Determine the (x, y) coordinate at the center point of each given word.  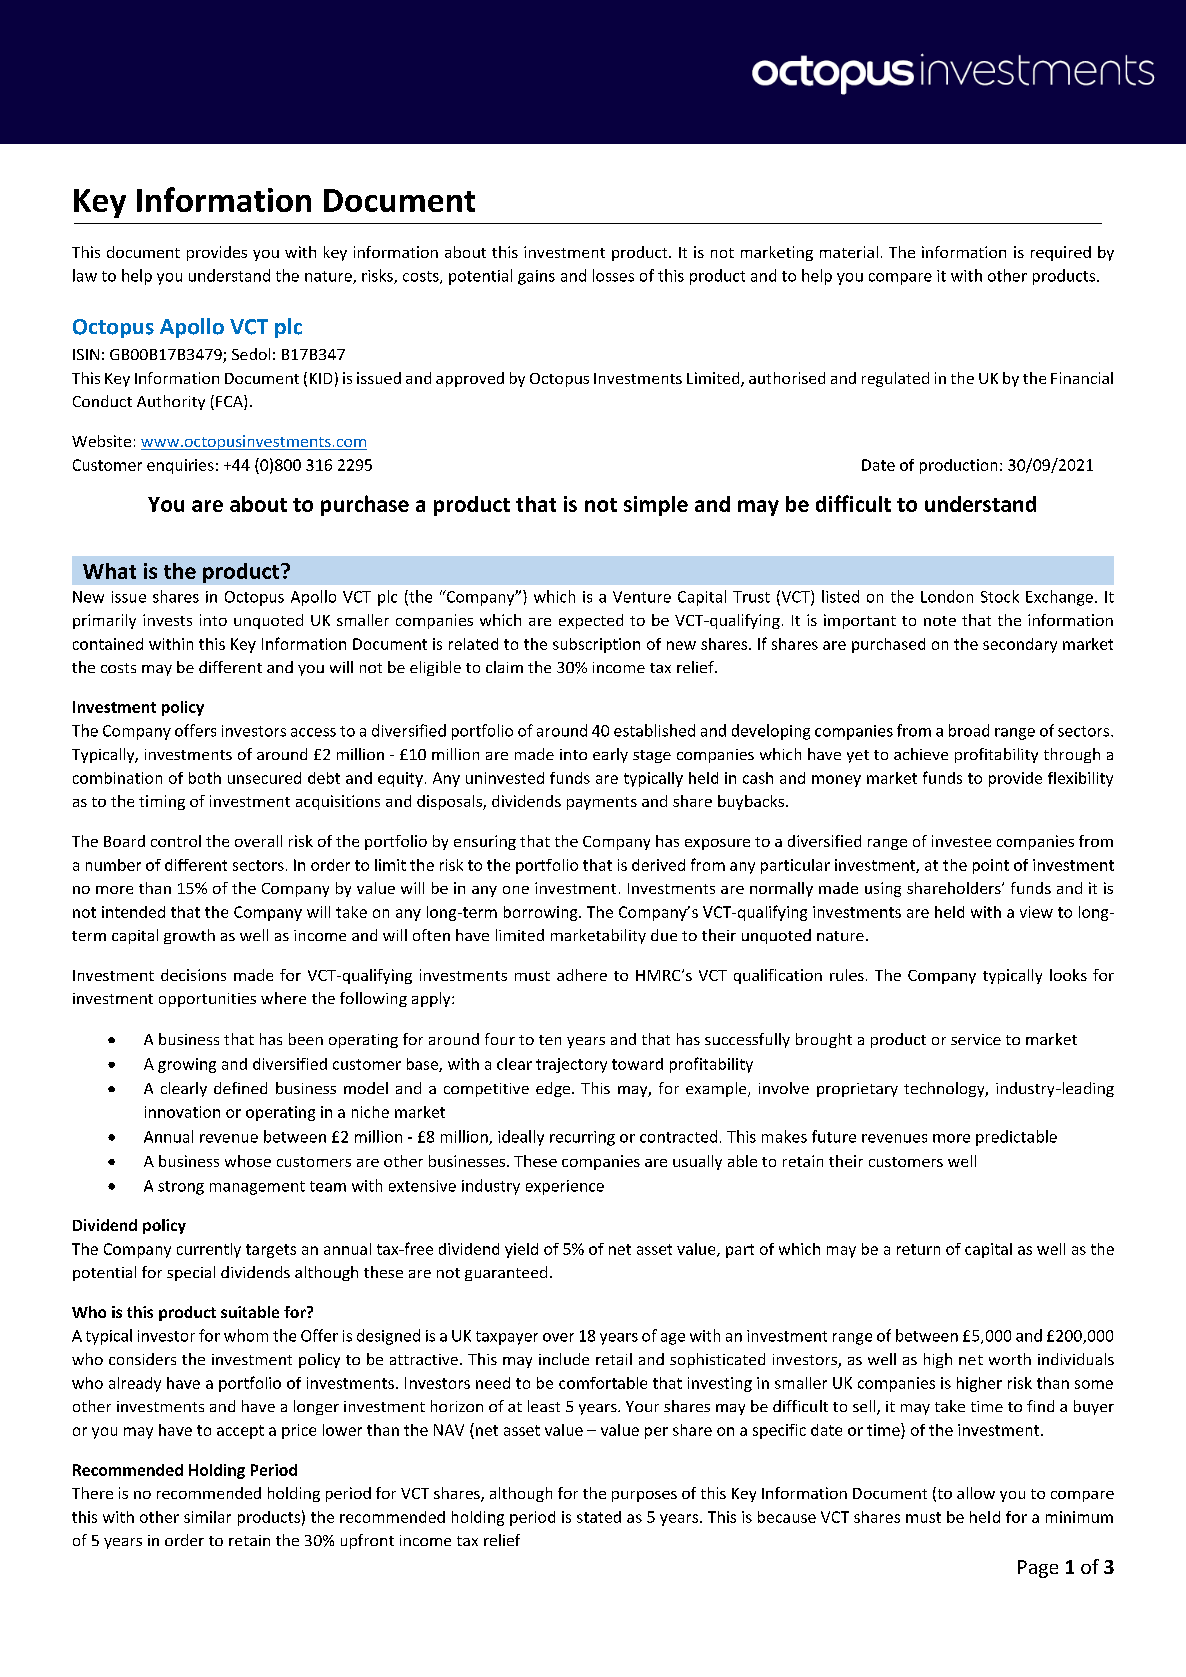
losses (613, 275)
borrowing (542, 913)
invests (167, 620)
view (1036, 912)
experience (565, 1187)
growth (189, 936)
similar (207, 1517)
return (918, 1249)
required (1061, 253)
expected (591, 621)
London (947, 596)
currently (209, 1250)
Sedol (251, 354)
